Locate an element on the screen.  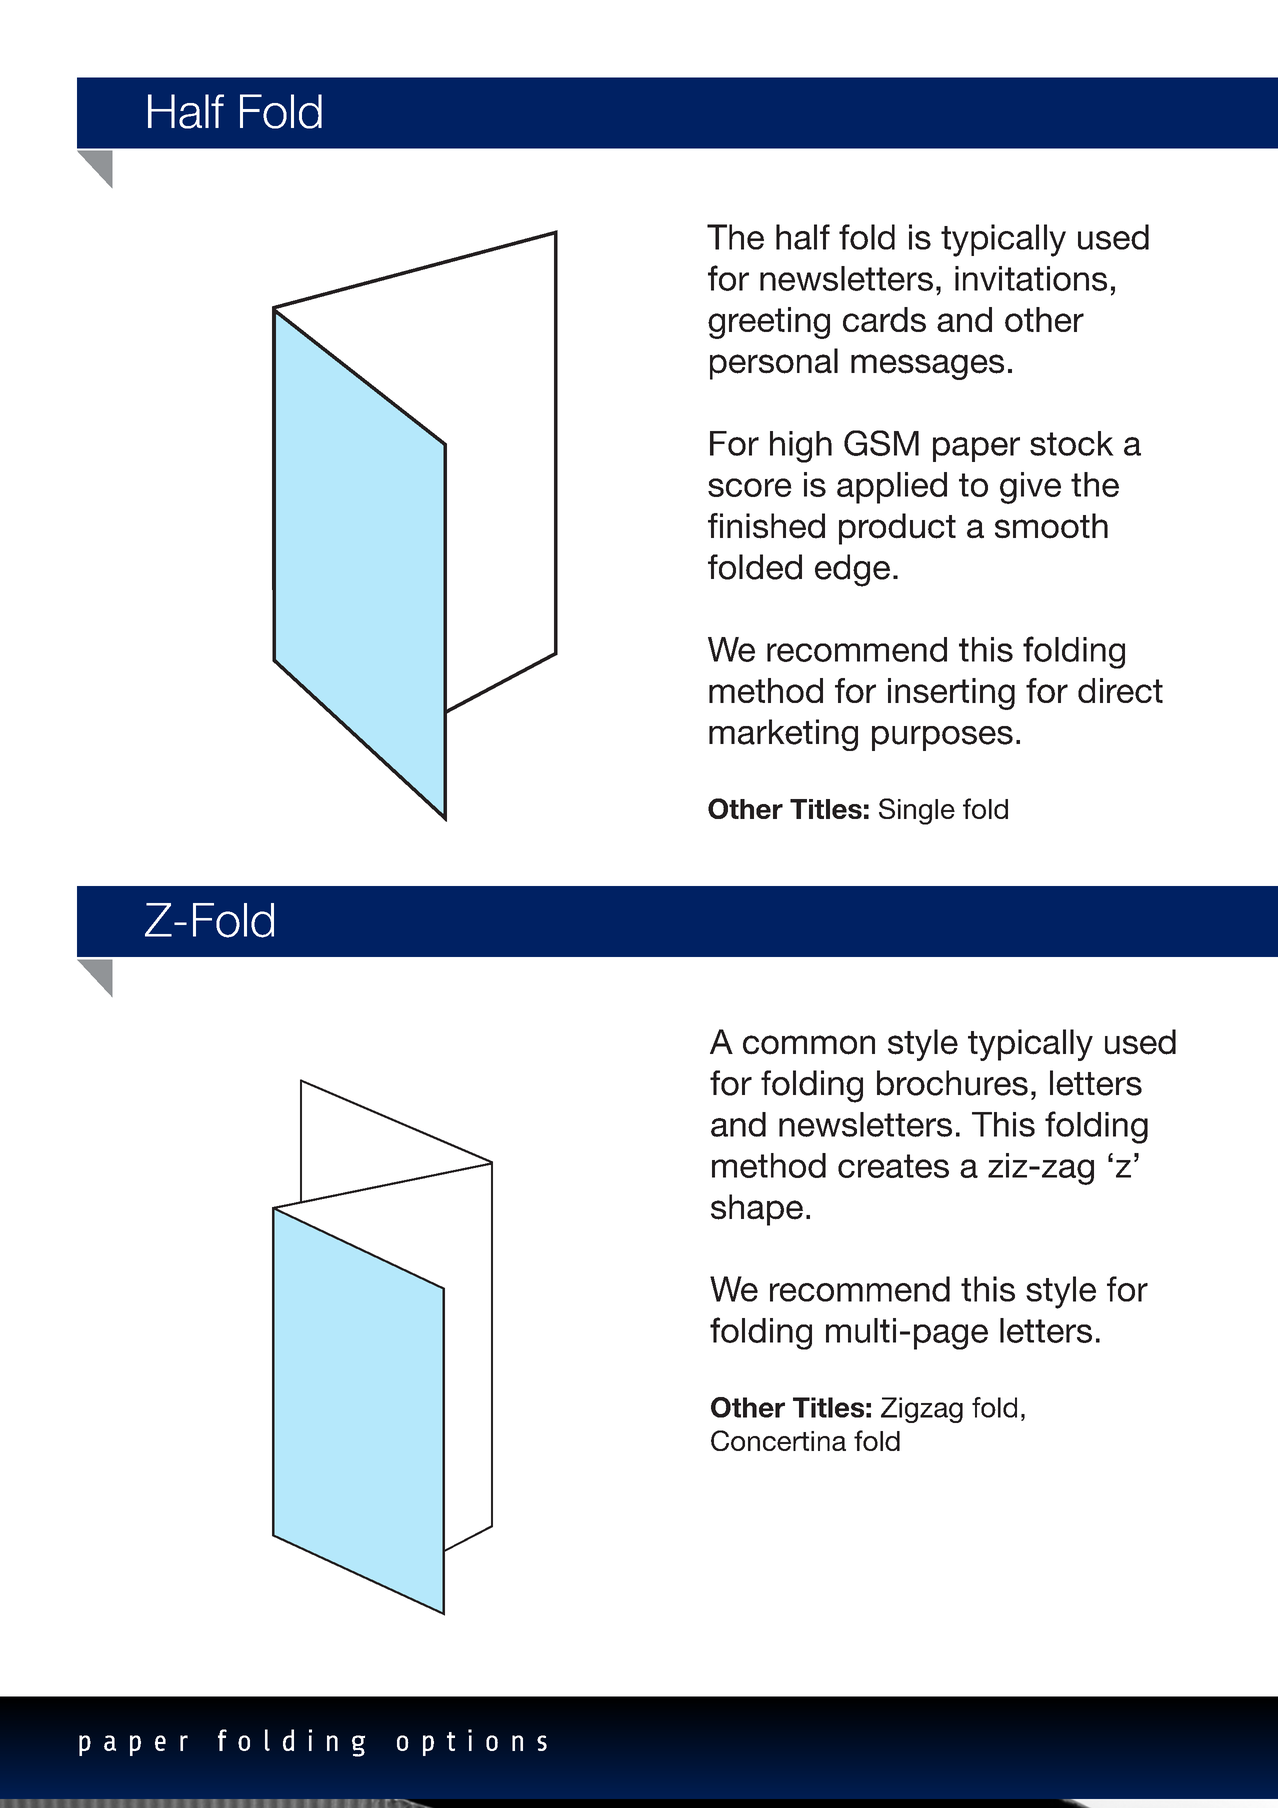
invitations is located at coordinates (1031, 278).
